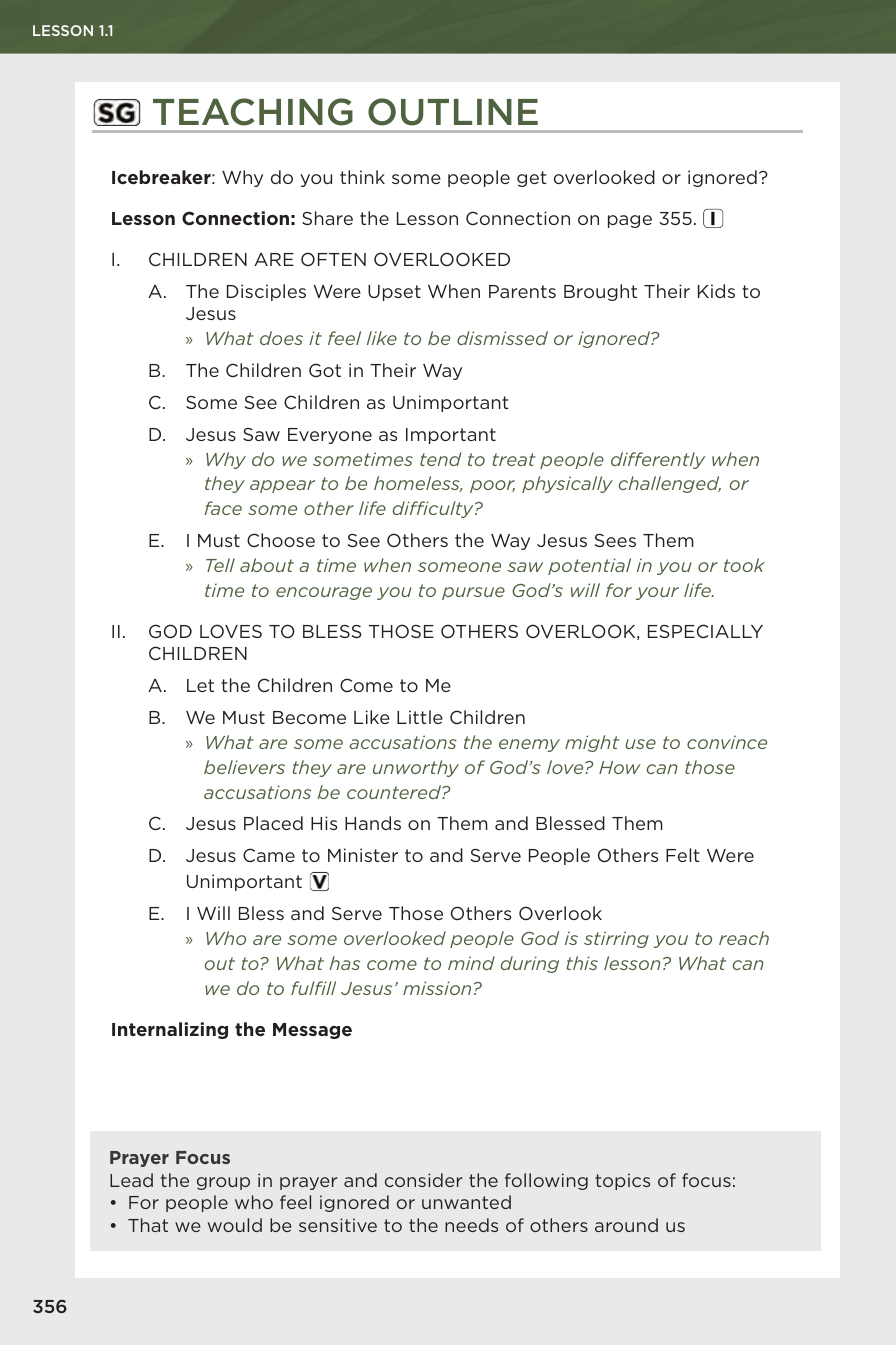  Describe the element at coordinates (223, 1183) in the page. I see `group` at that location.
